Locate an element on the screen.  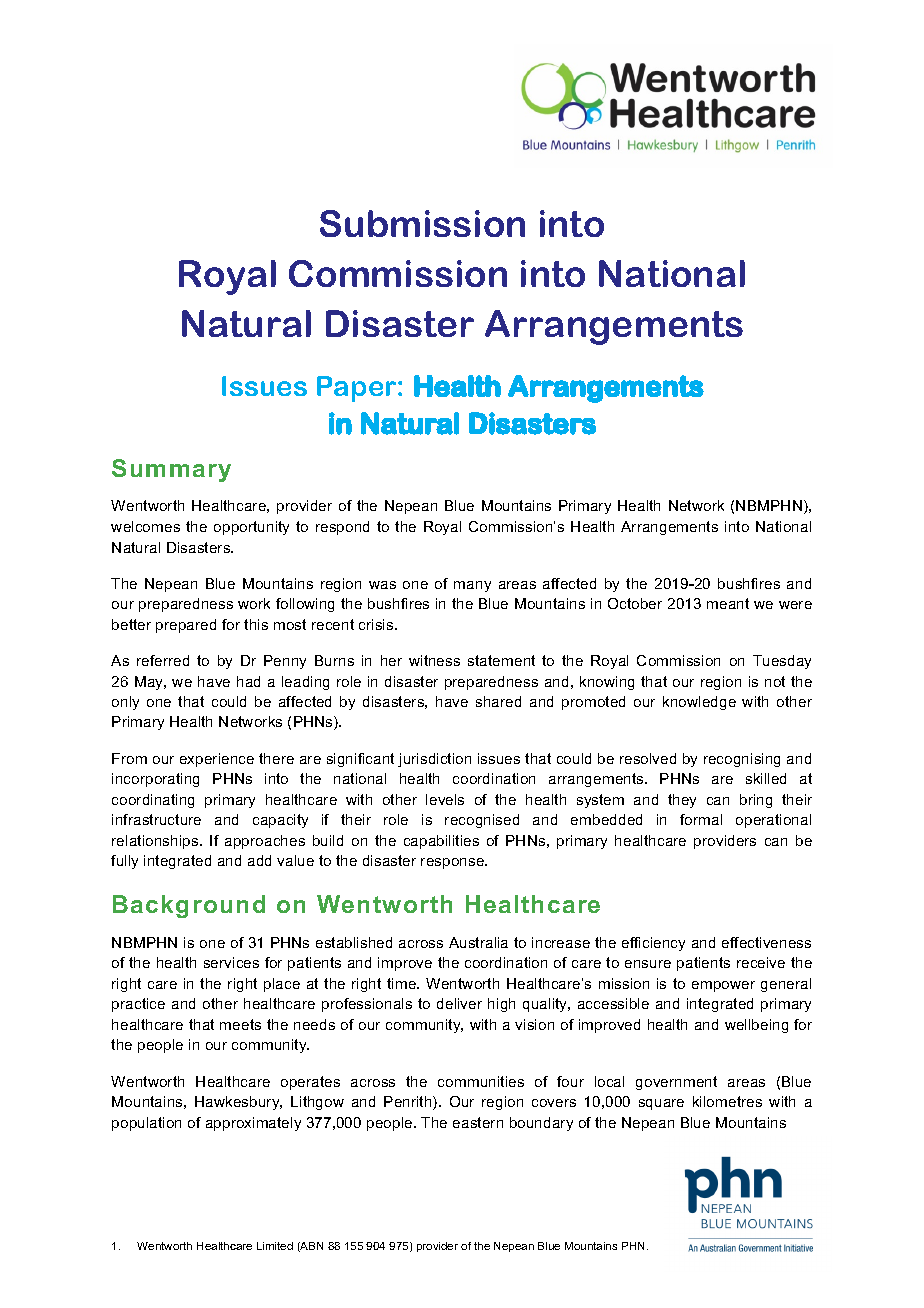
formal is located at coordinates (701, 819).
